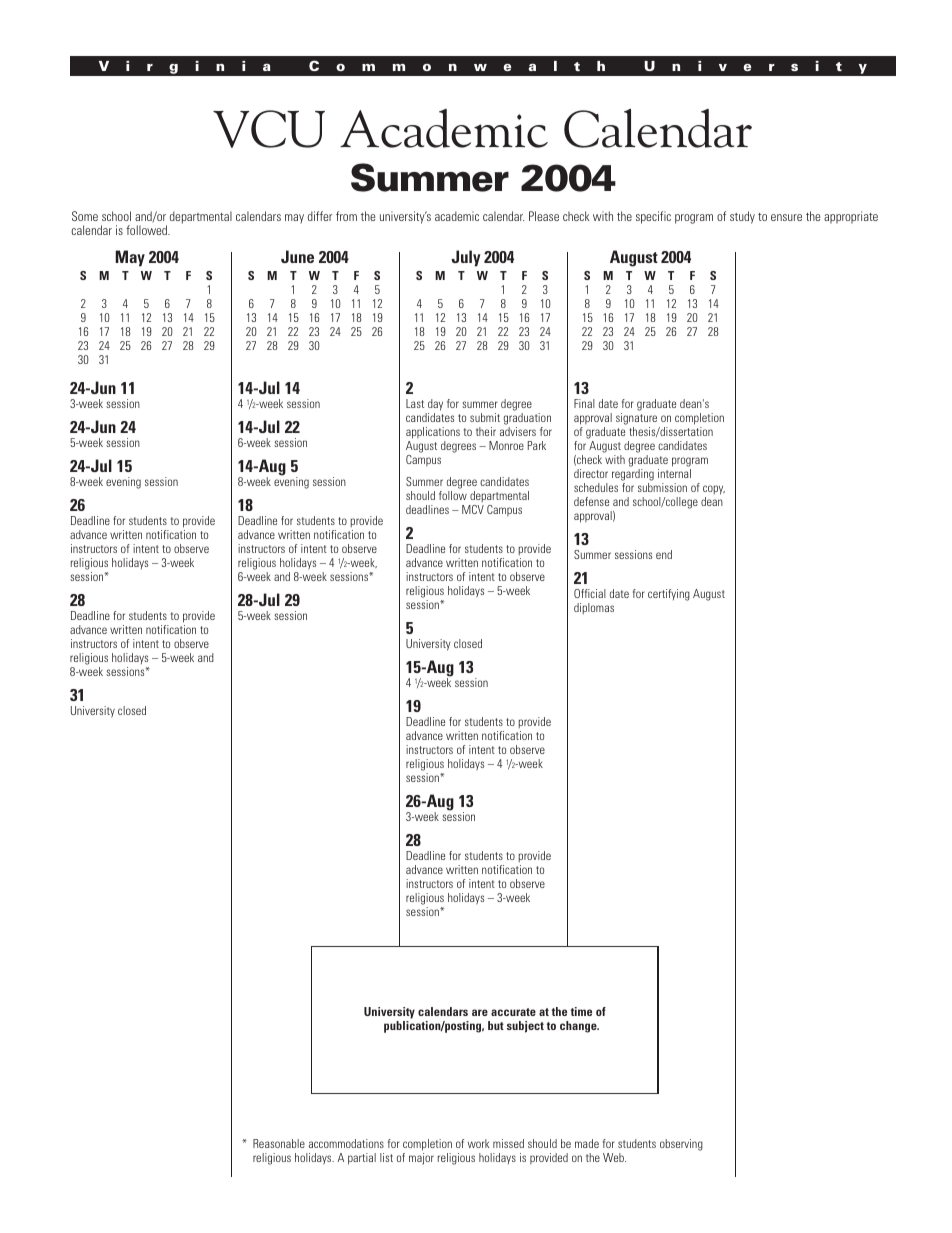 The width and height of the screenshot is (952, 1233). What do you see at coordinates (279, 1143) in the screenshot?
I see `Reasonable` at bounding box center [279, 1143].
